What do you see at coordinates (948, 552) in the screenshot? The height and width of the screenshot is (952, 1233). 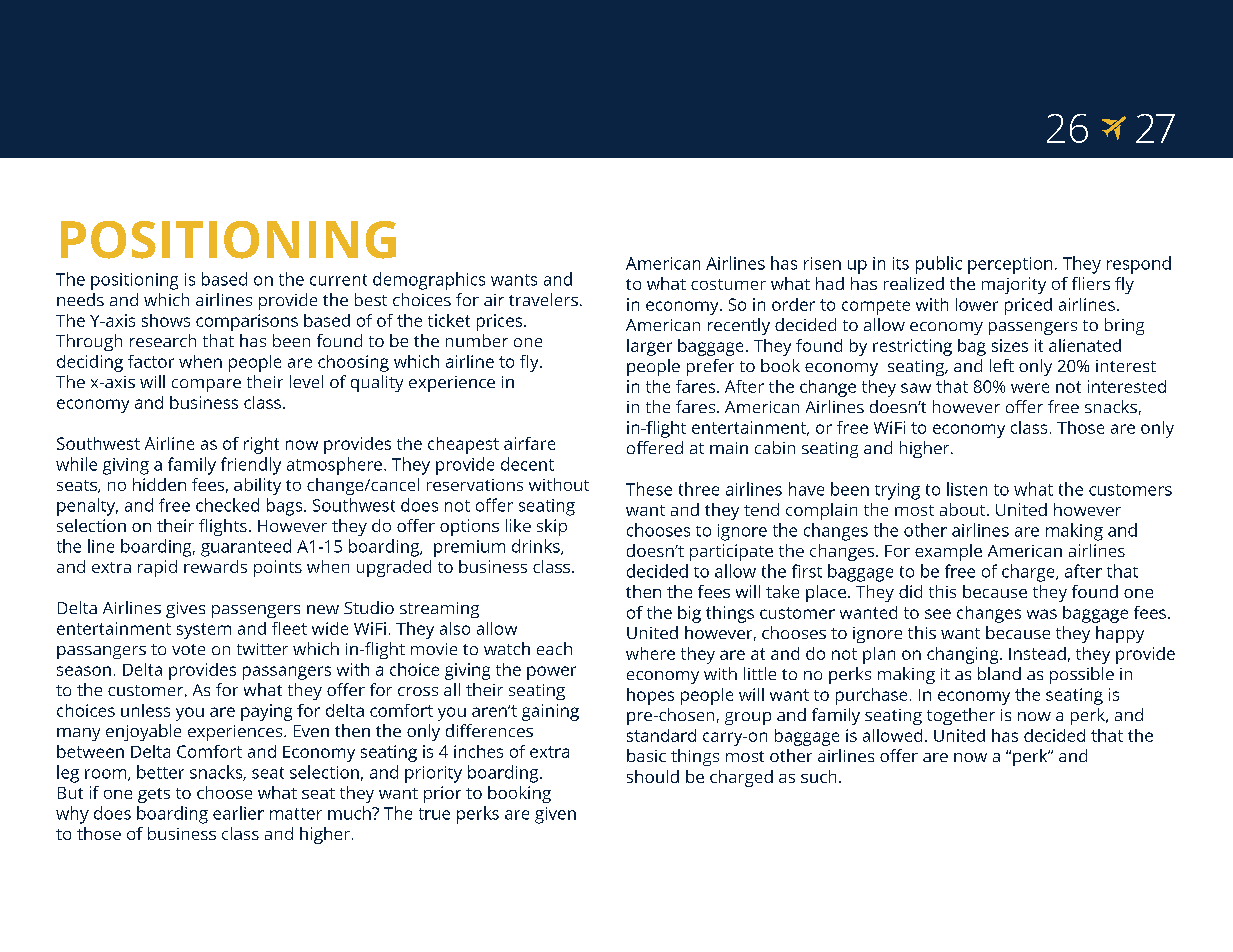 I see `example` at bounding box center [948, 552].
